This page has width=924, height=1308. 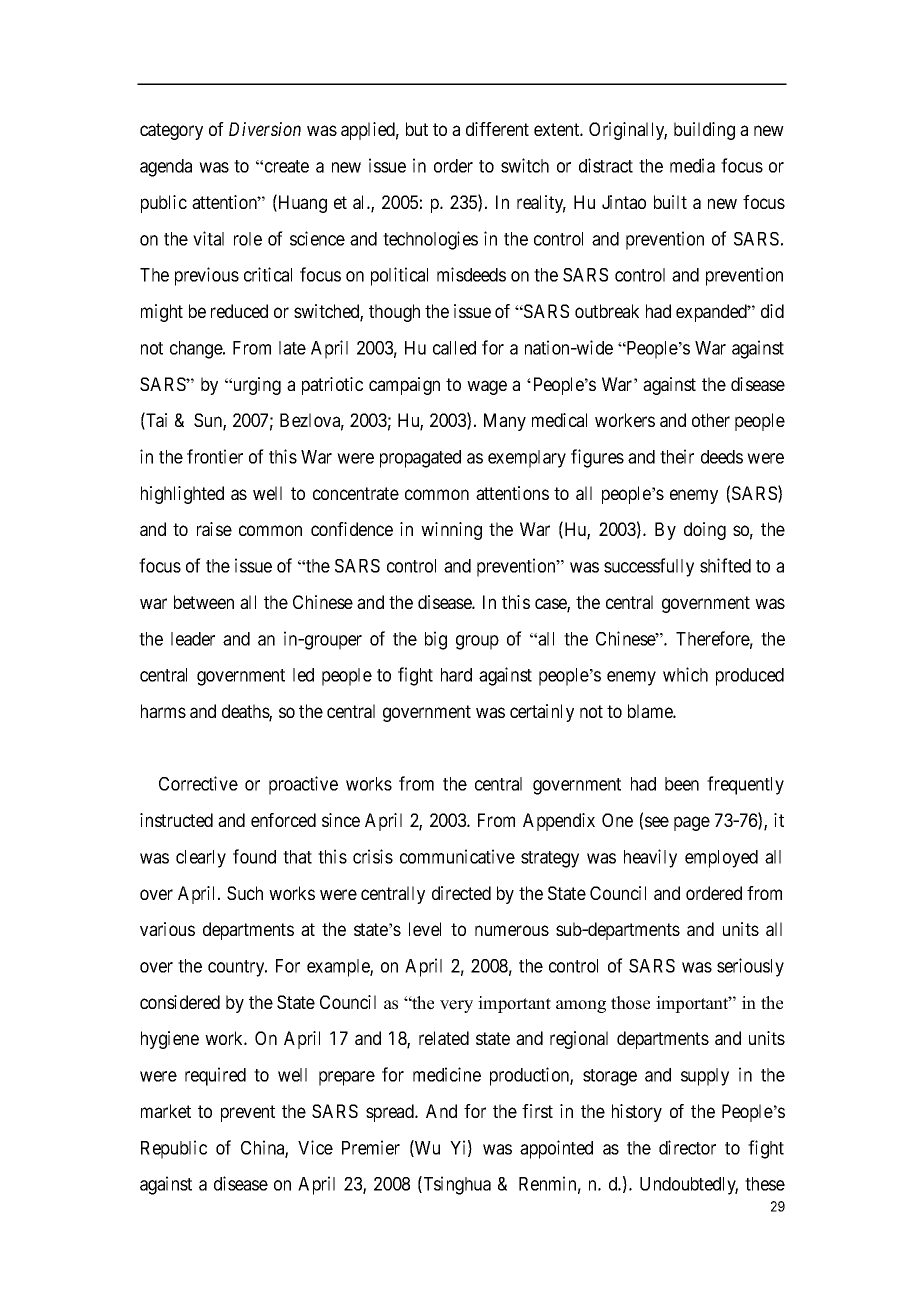 What do you see at coordinates (692, 165) in the page?
I see `media` at bounding box center [692, 165].
